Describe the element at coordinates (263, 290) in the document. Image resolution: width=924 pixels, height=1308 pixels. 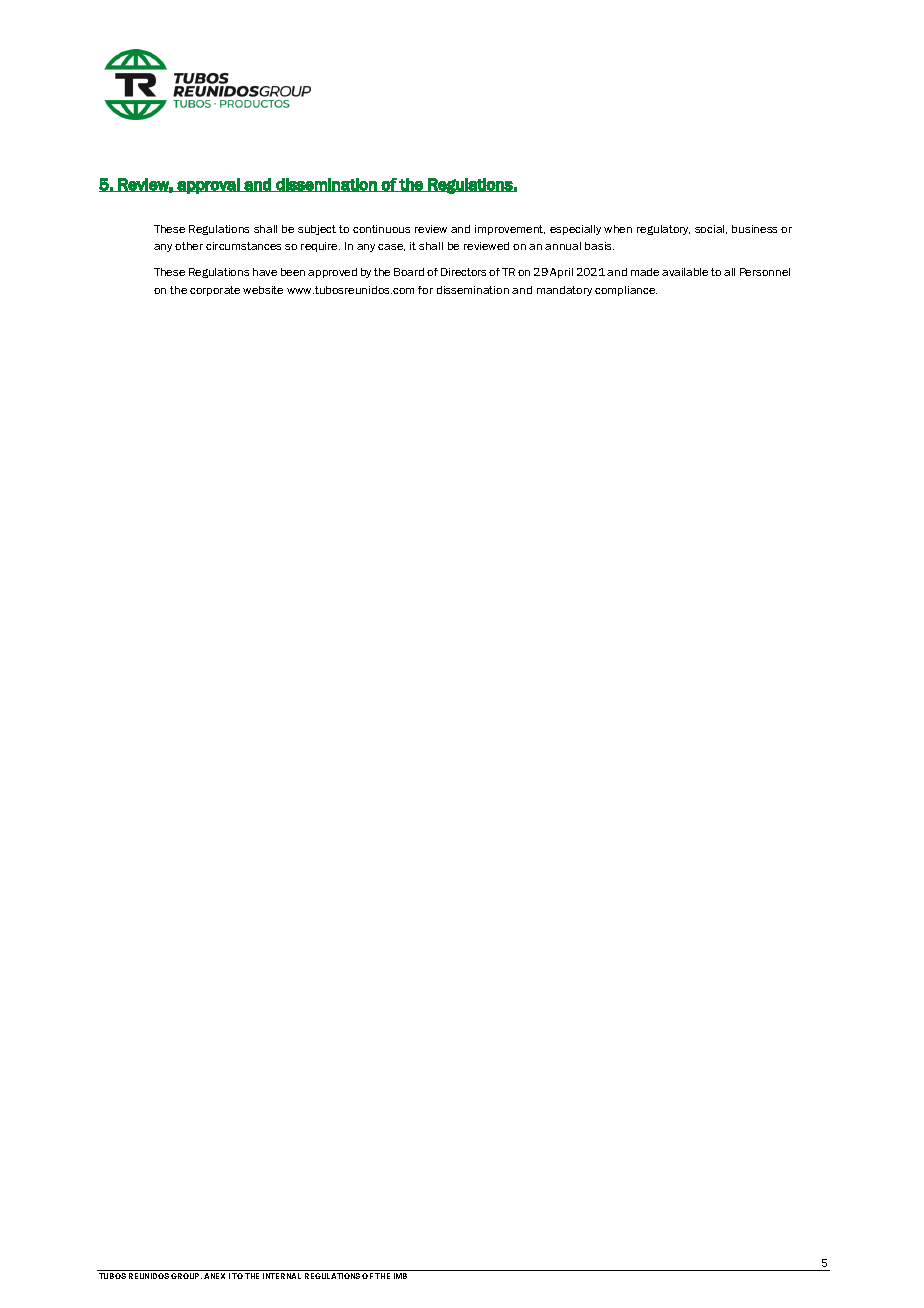
I see `website` at that location.
